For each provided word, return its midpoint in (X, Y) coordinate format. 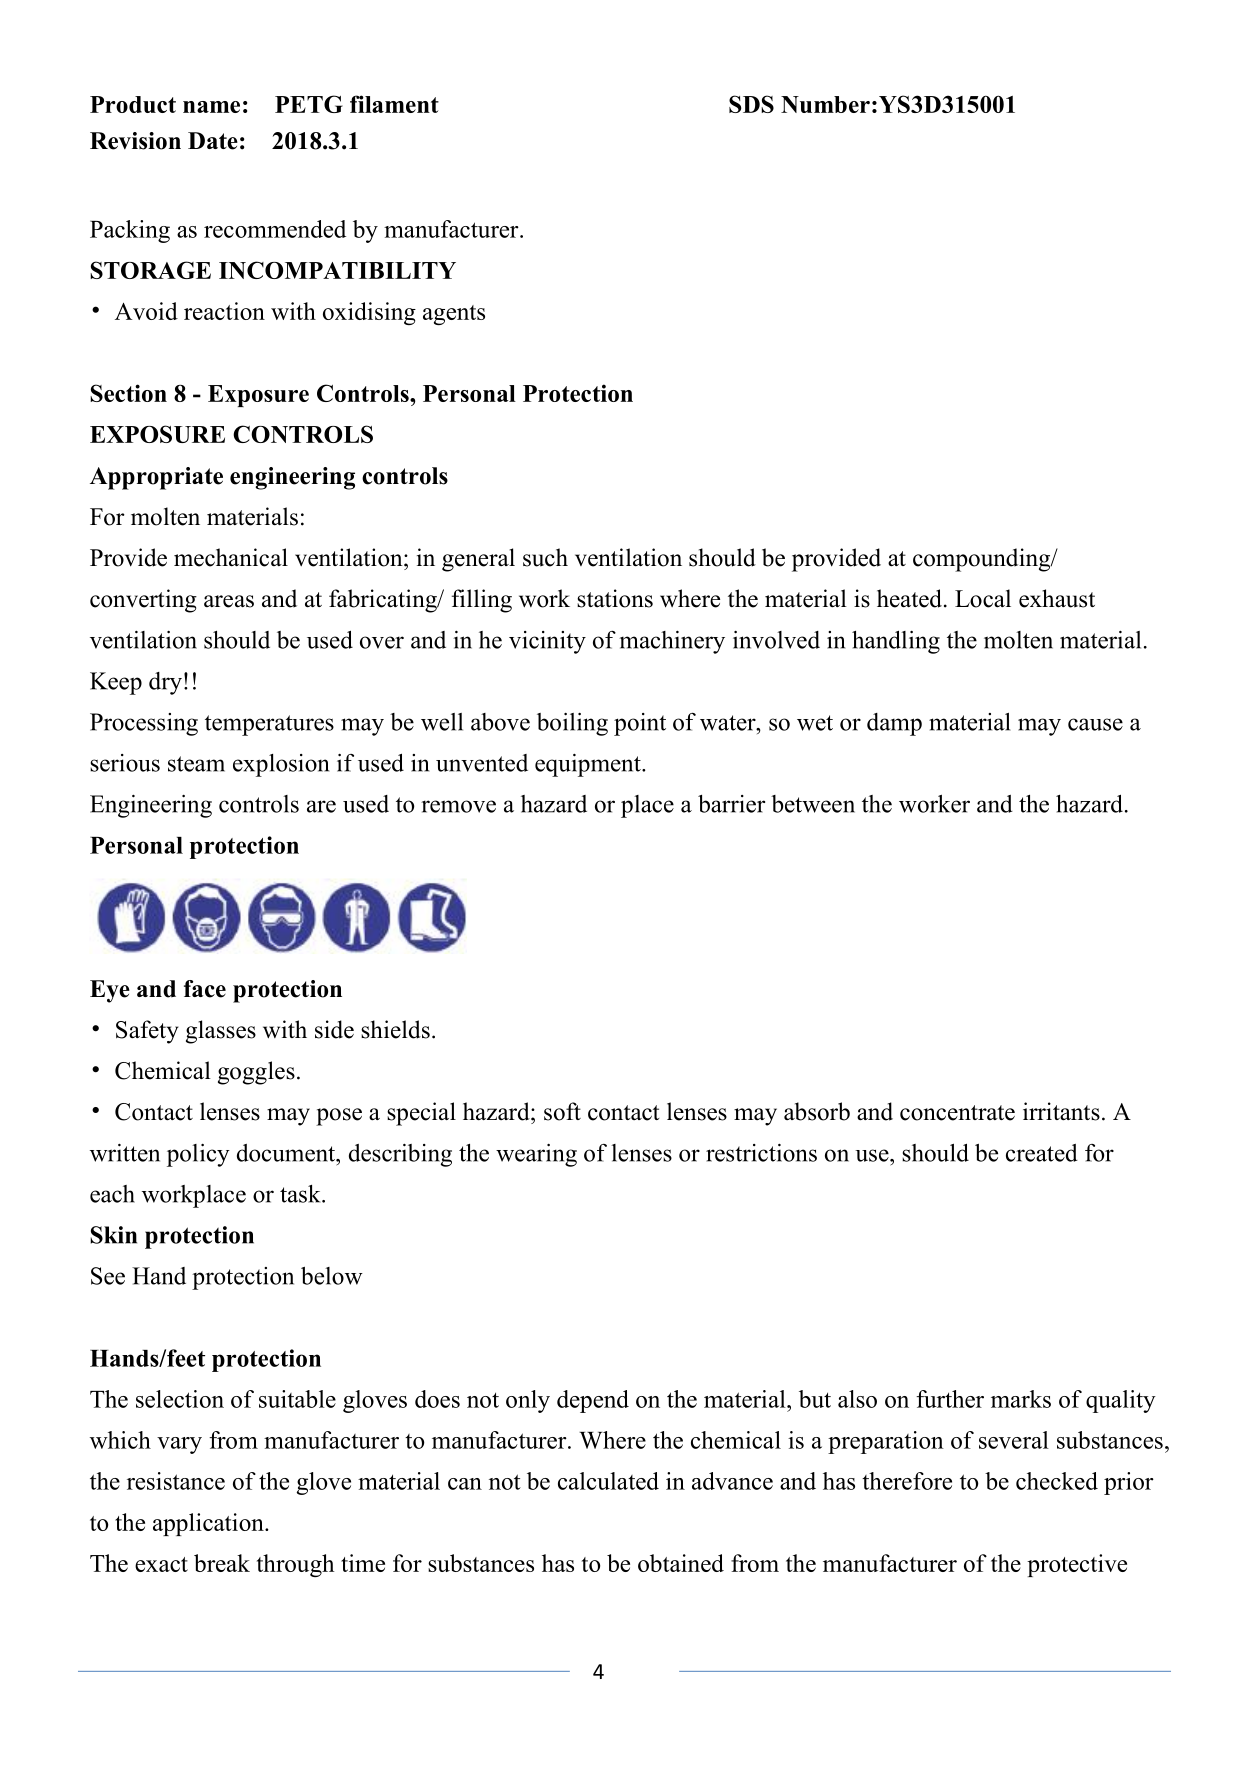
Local (983, 598)
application (209, 1524)
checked (1057, 1481)
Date (213, 141)
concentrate (957, 1113)
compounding (983, 560)
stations (615, 598)
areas (229, 601)
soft (562, 1111)
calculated (608, 1481)
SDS (751, 104)
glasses (221, 1032)
